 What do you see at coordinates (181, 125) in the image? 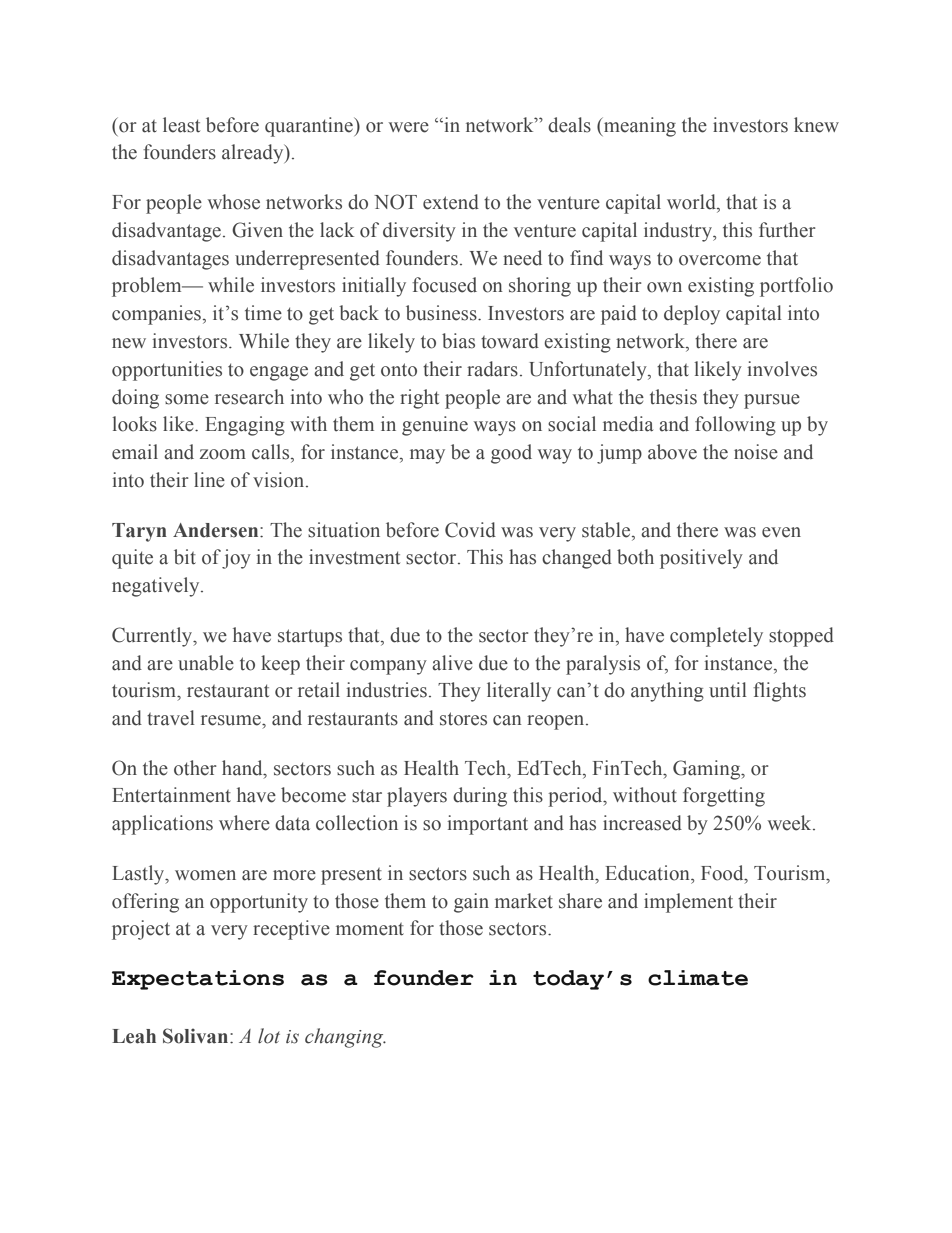
I see `least` at bounding box center [181, 125].
